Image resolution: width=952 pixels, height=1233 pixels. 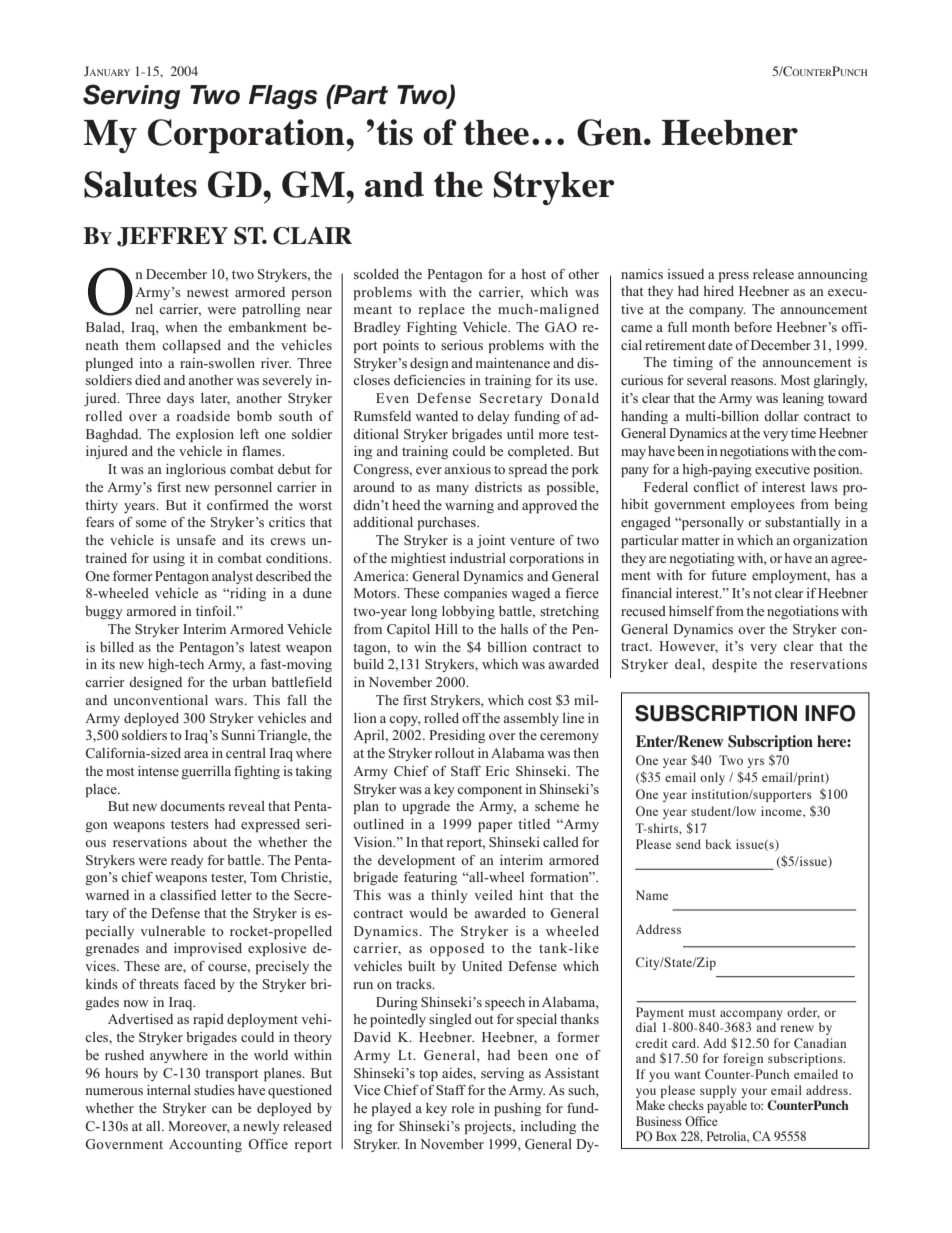 What do you see at coordinates (513, 363) in the screenshot?
I see `maintenance` at bounding box center [513, 363].
